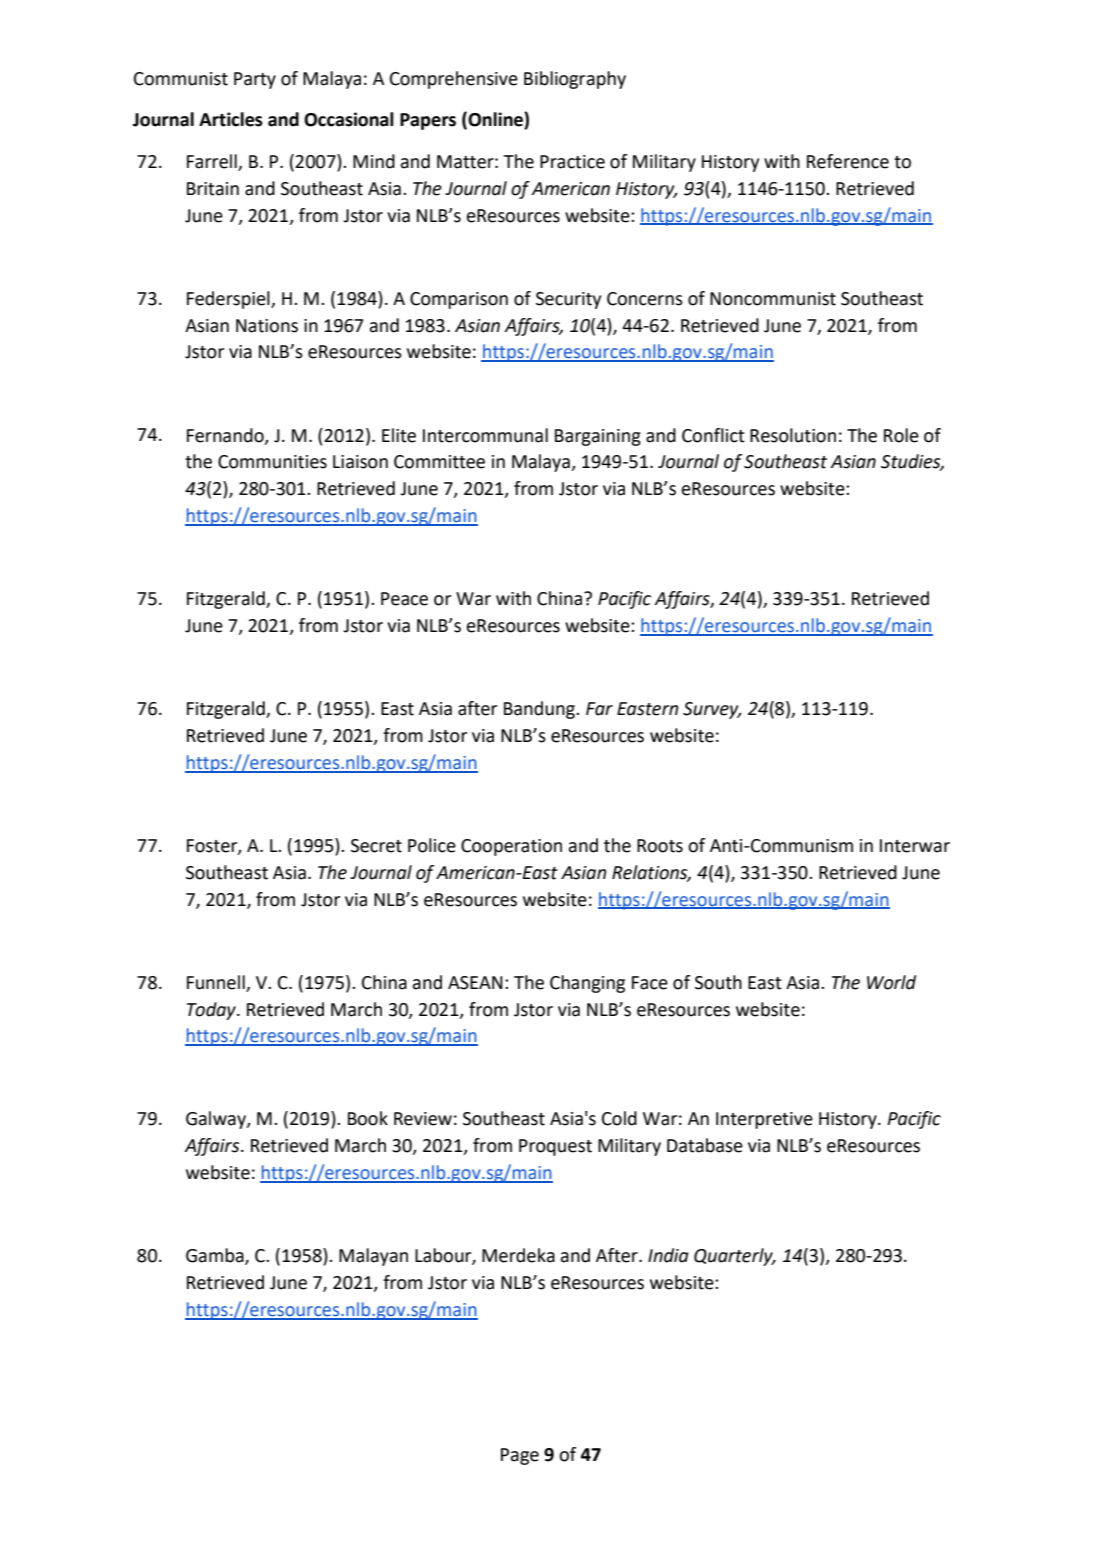 Image resolution: width=1101 pixels, height=1557 pixels. What do you see at coordinates (764, 1120) in the image?
I see `Interpretive` at bounding box center [764, 1120].
